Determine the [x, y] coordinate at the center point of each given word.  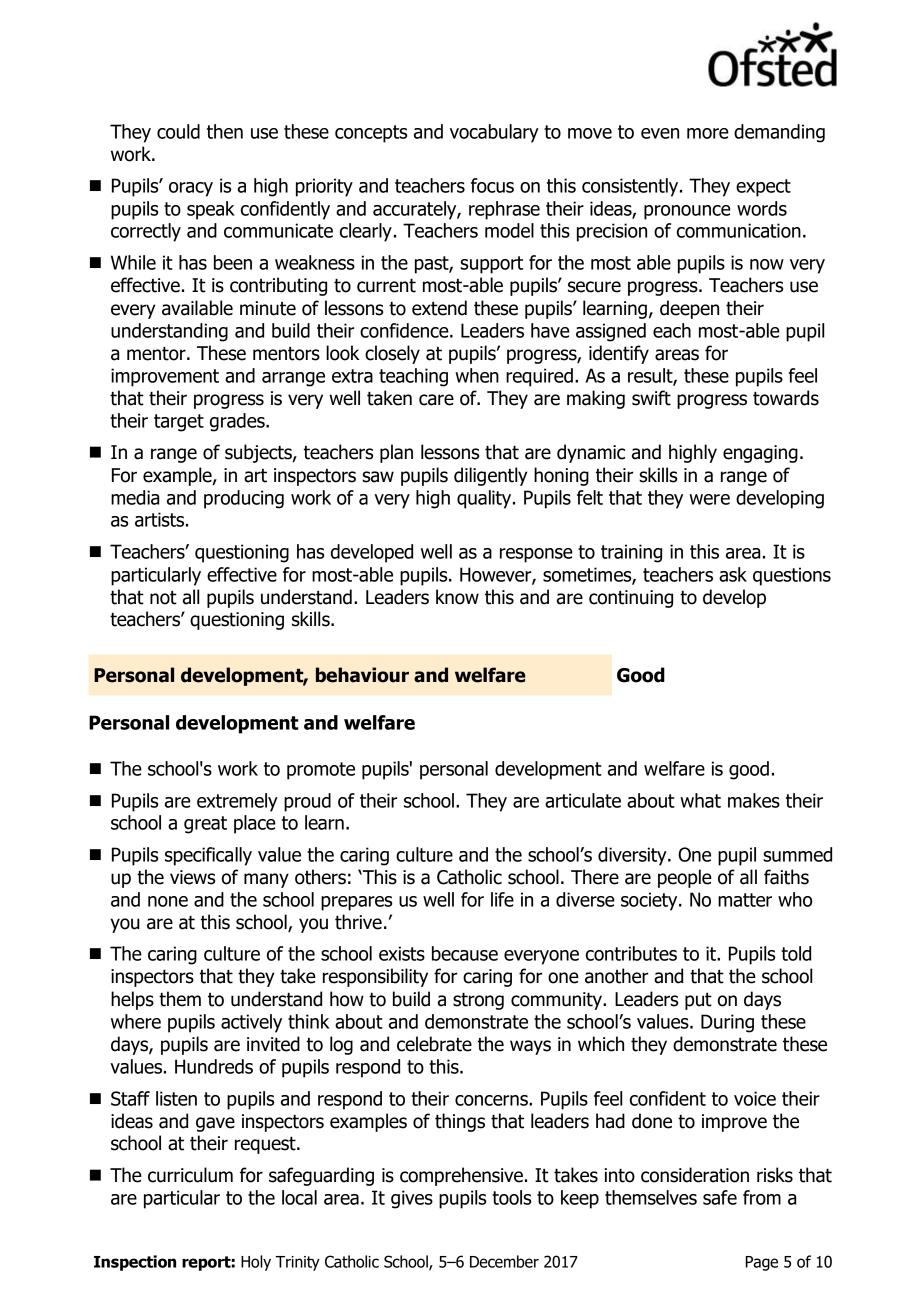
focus [492, 185]
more [708, 133]
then [225, 131]
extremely [237, 802]
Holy [256, 1263]
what [700, 800]
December [504, 1261]
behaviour [362, 675]
